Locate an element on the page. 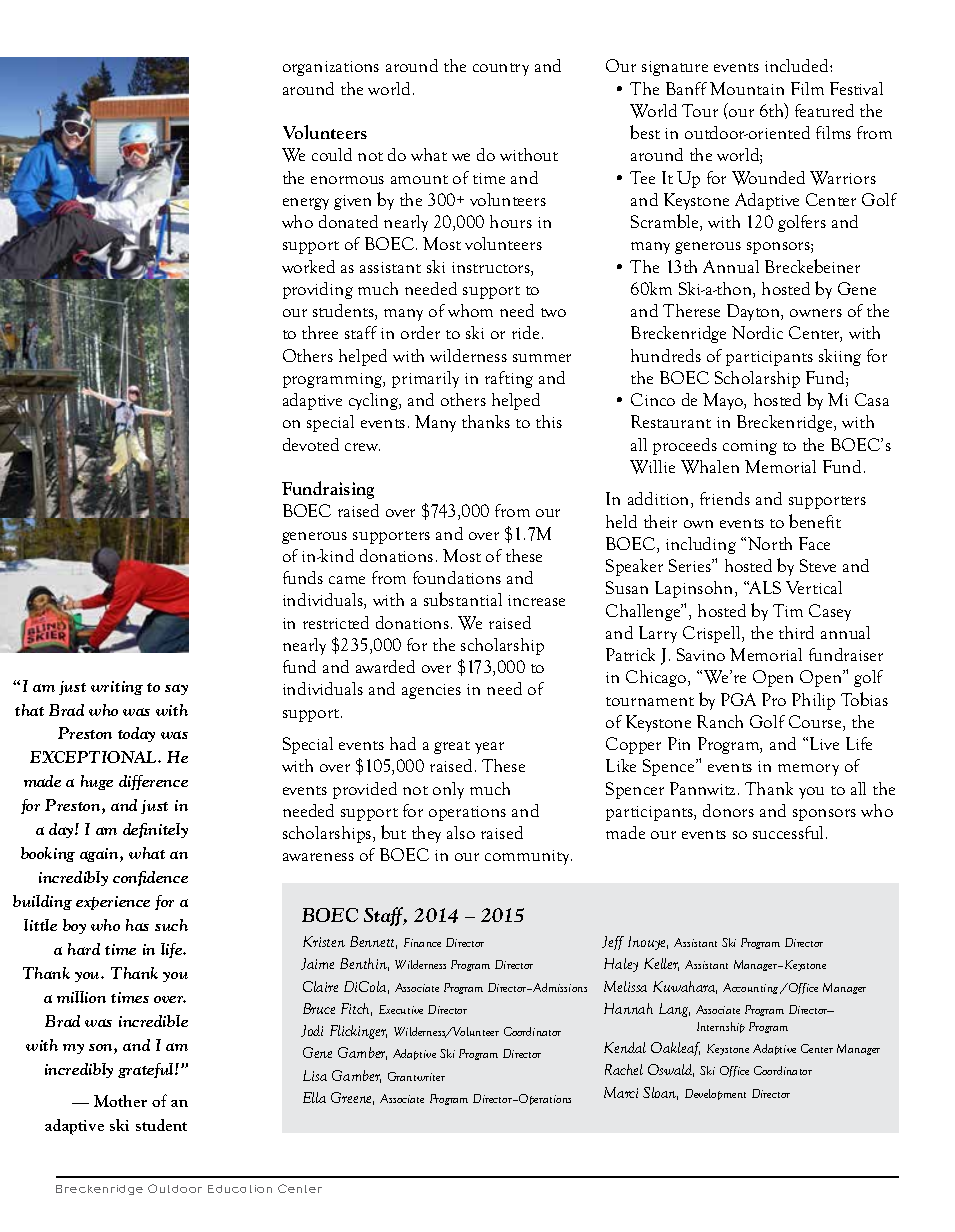 The width and height of the document is (955, 1232). Greene is located at coordinates (352, 1098).
